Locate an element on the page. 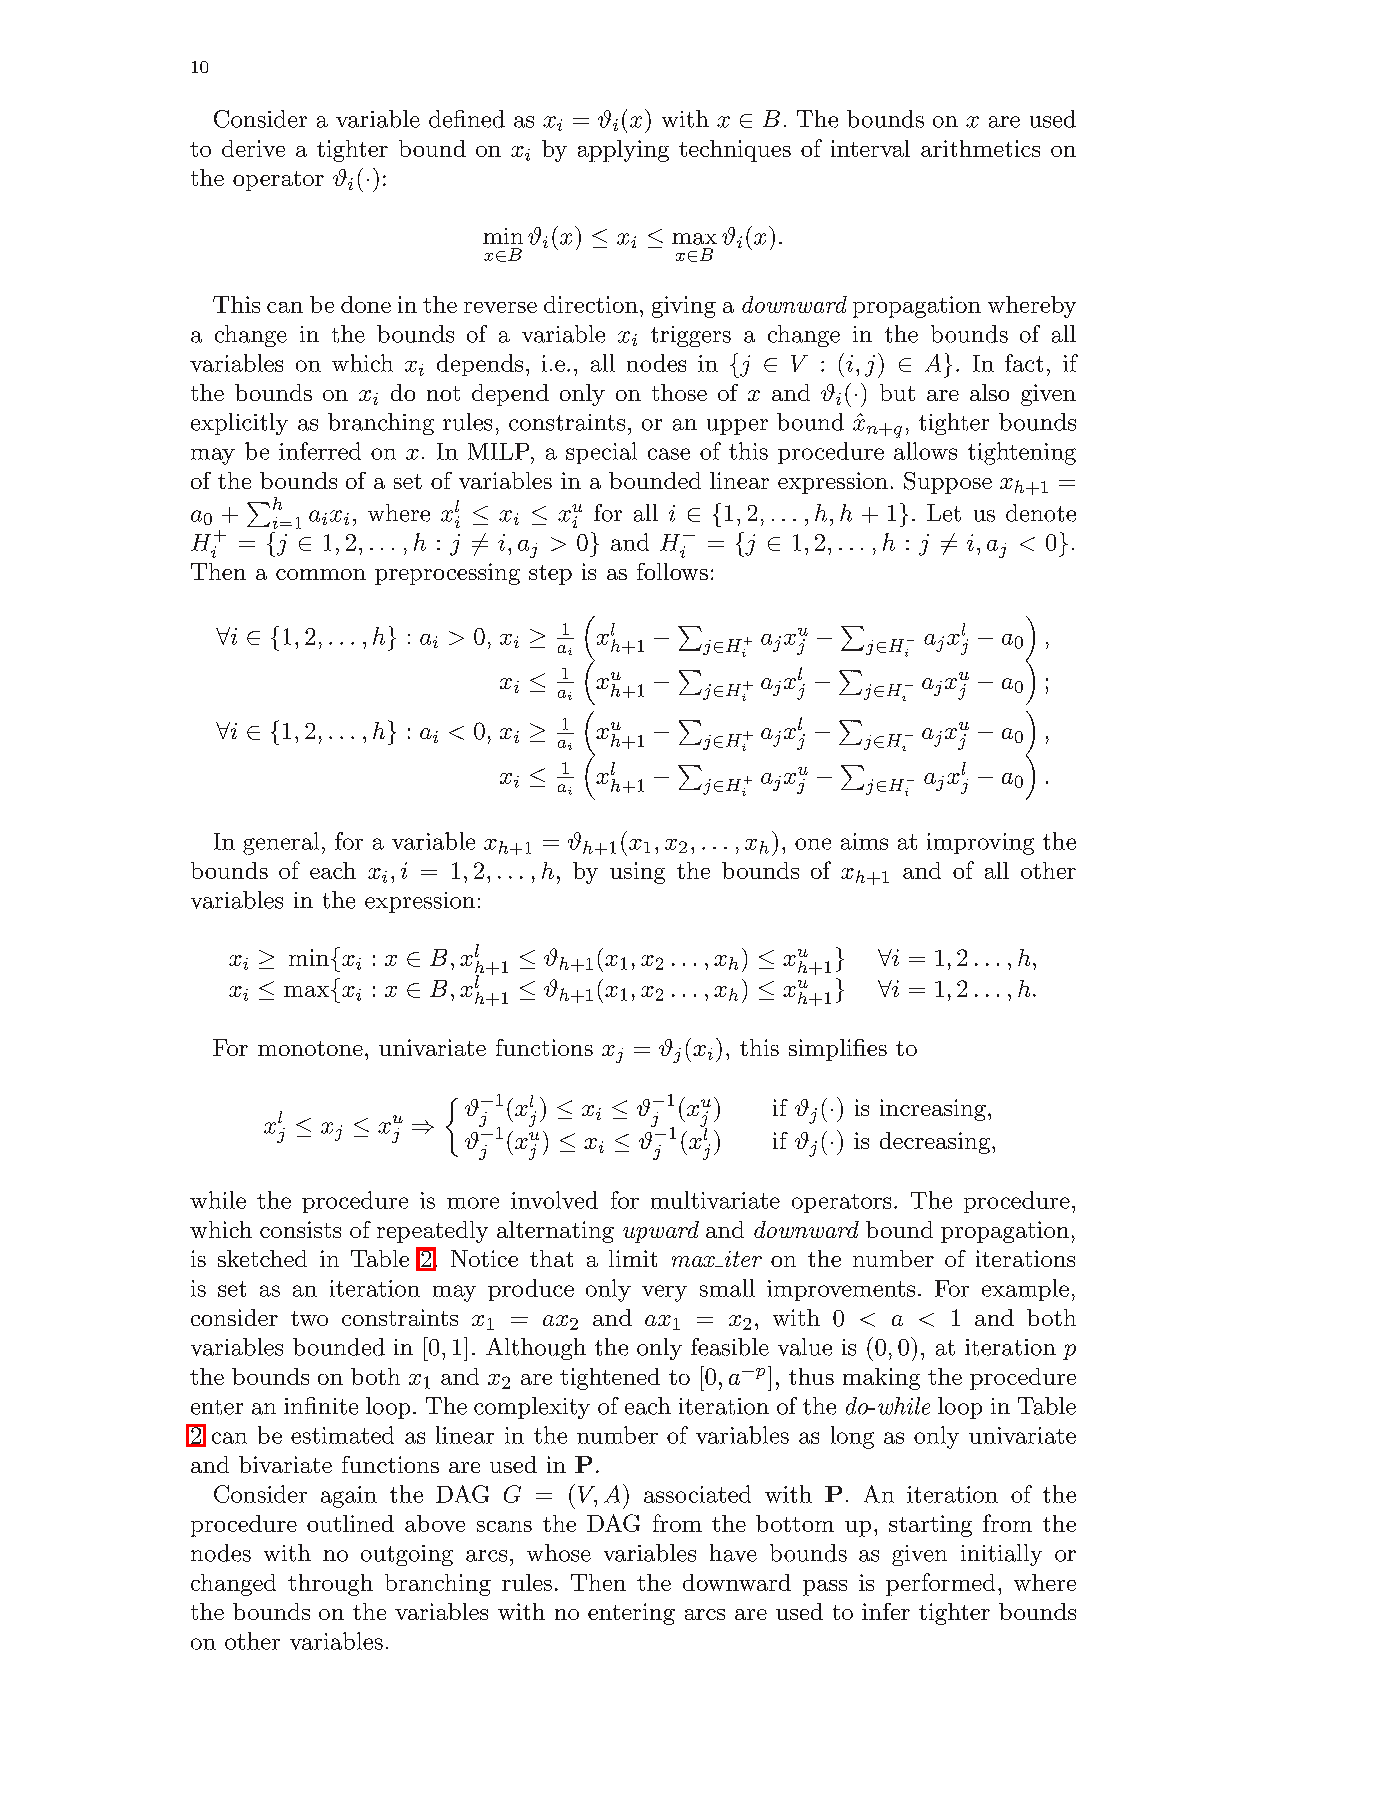 Image resolution: width=1390 pixels, height=1798 pixels. applying is located at coordinates (623, 151).
